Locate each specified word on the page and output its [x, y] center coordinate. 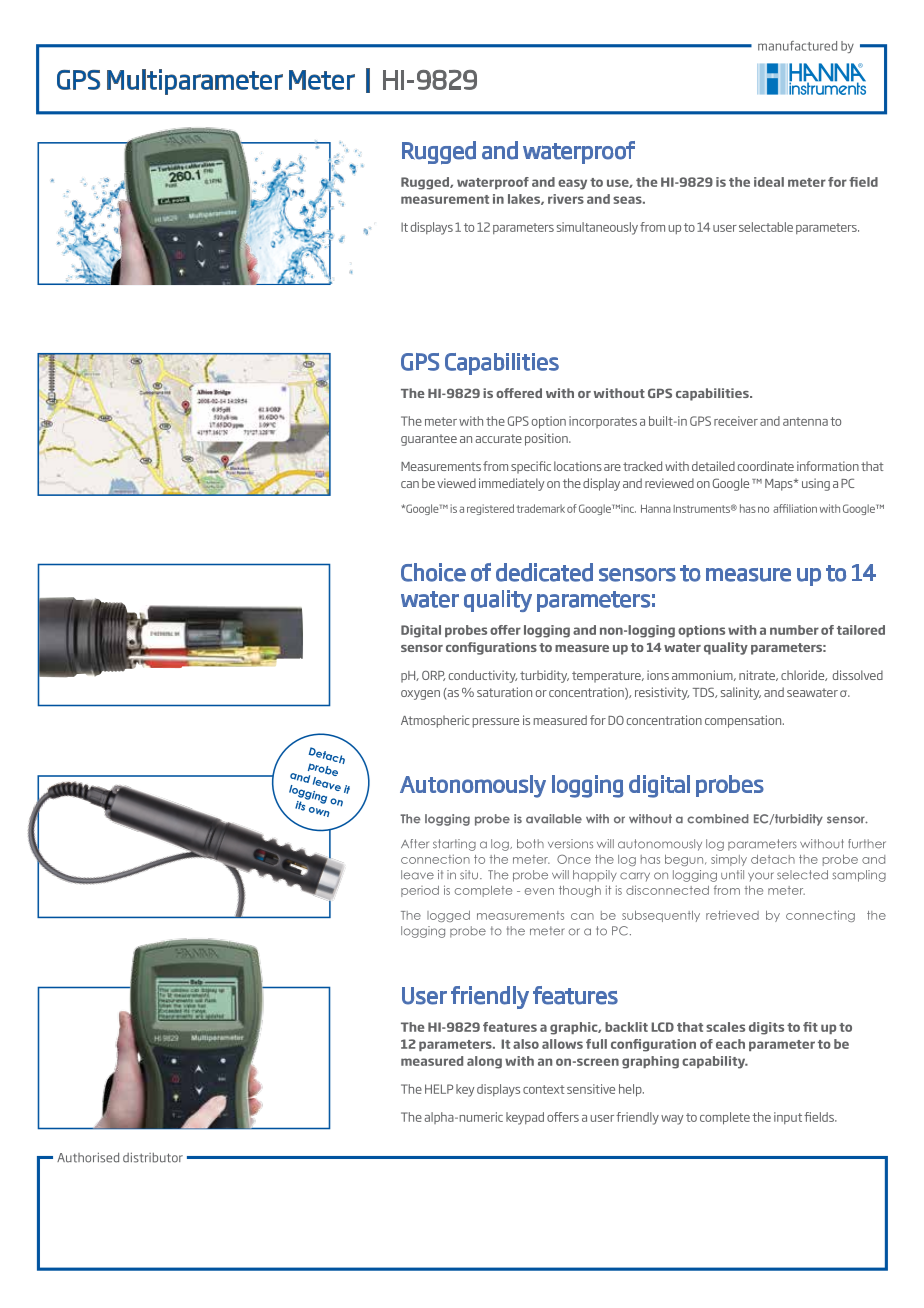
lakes [525, 199]
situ [469, 875]
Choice [433, 572]
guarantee [429, 440]
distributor [153, 1157]
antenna [805, 421]
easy [572, 184]
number [794, 630]
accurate [498, 438]
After [415, 844]
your [761, 876]
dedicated [544, 572]
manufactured [797, 46]
